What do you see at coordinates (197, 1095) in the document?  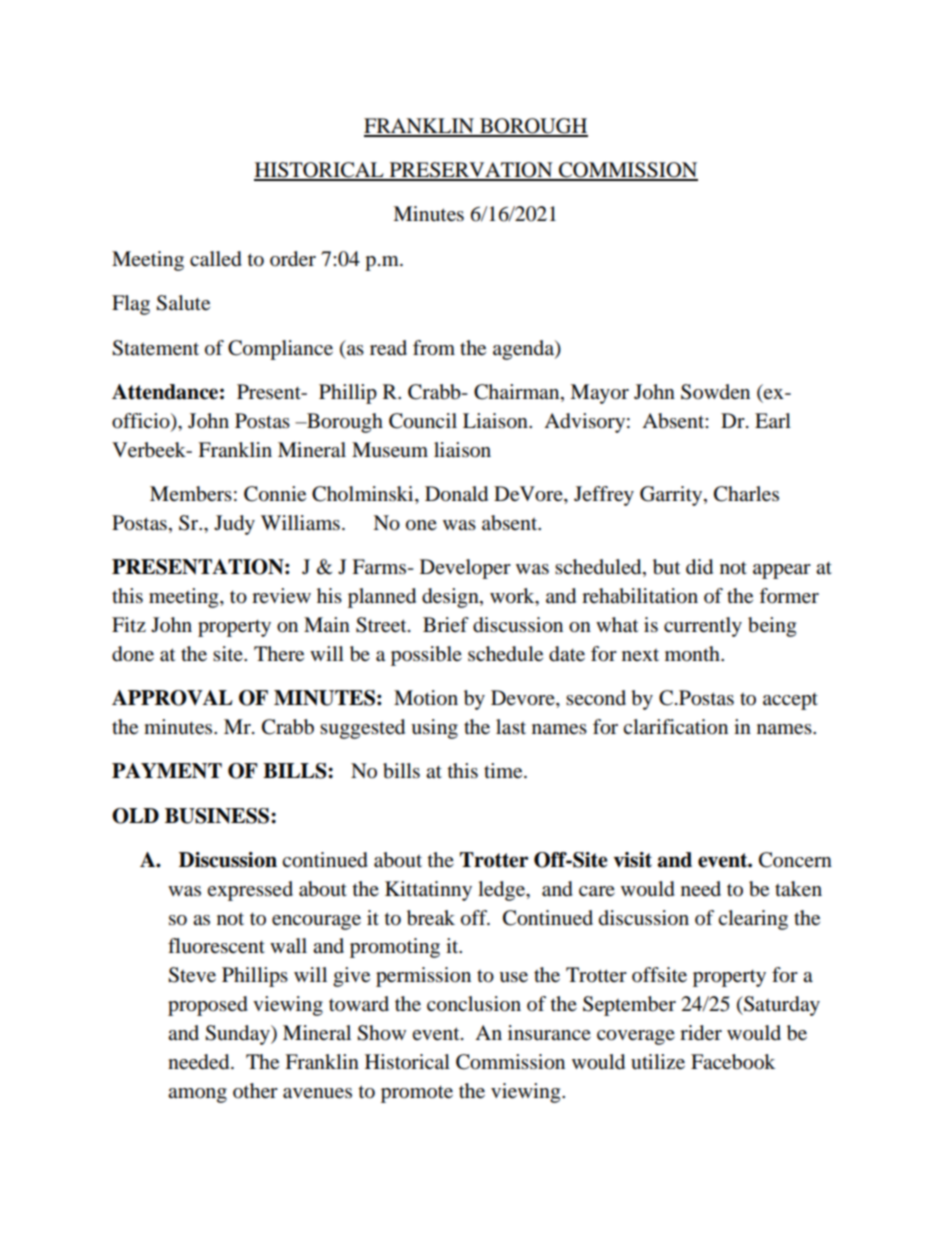 I see `among` at bounding box center [197, 1095].
